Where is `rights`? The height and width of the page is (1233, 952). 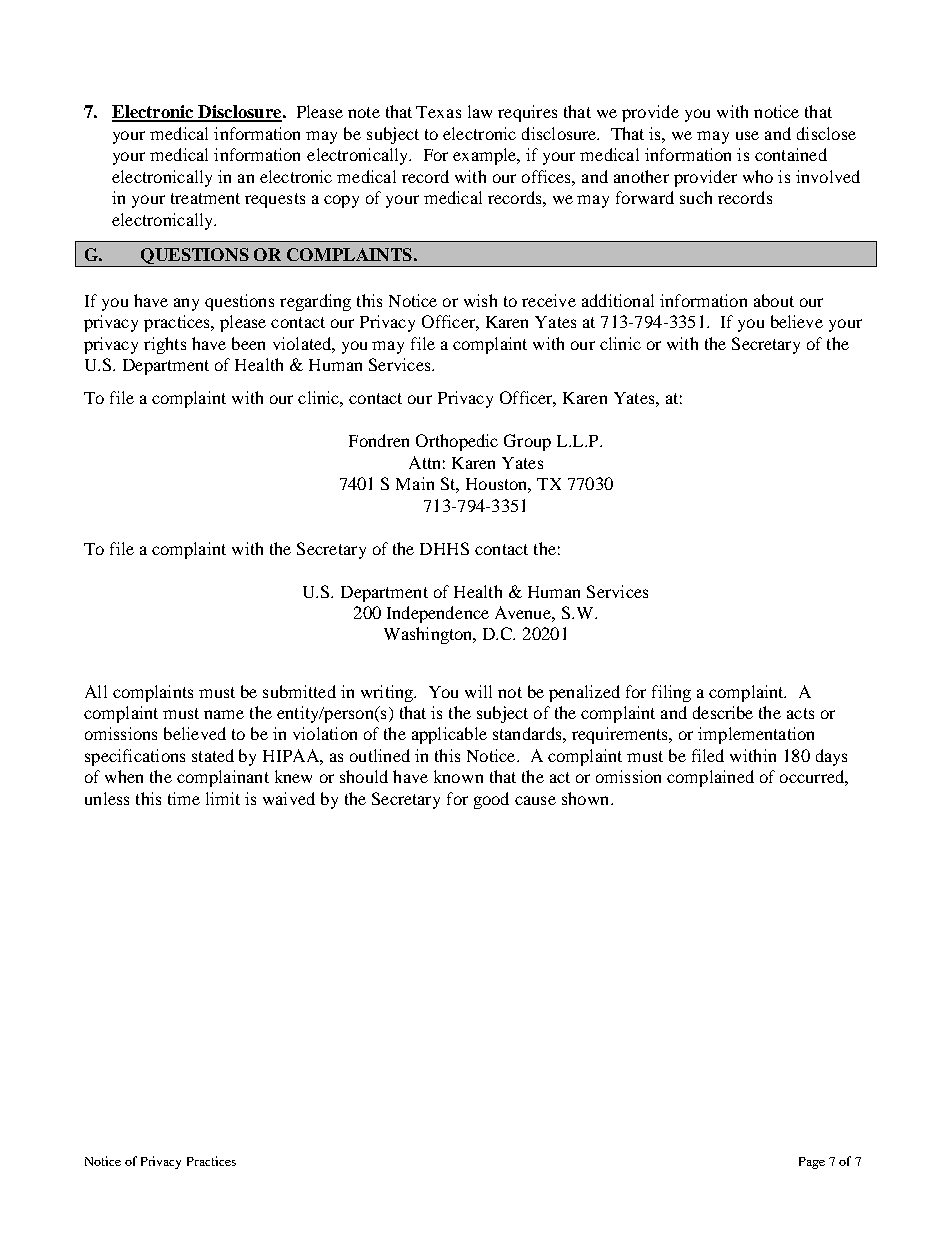
rights is located at coordinates (165, 345).
